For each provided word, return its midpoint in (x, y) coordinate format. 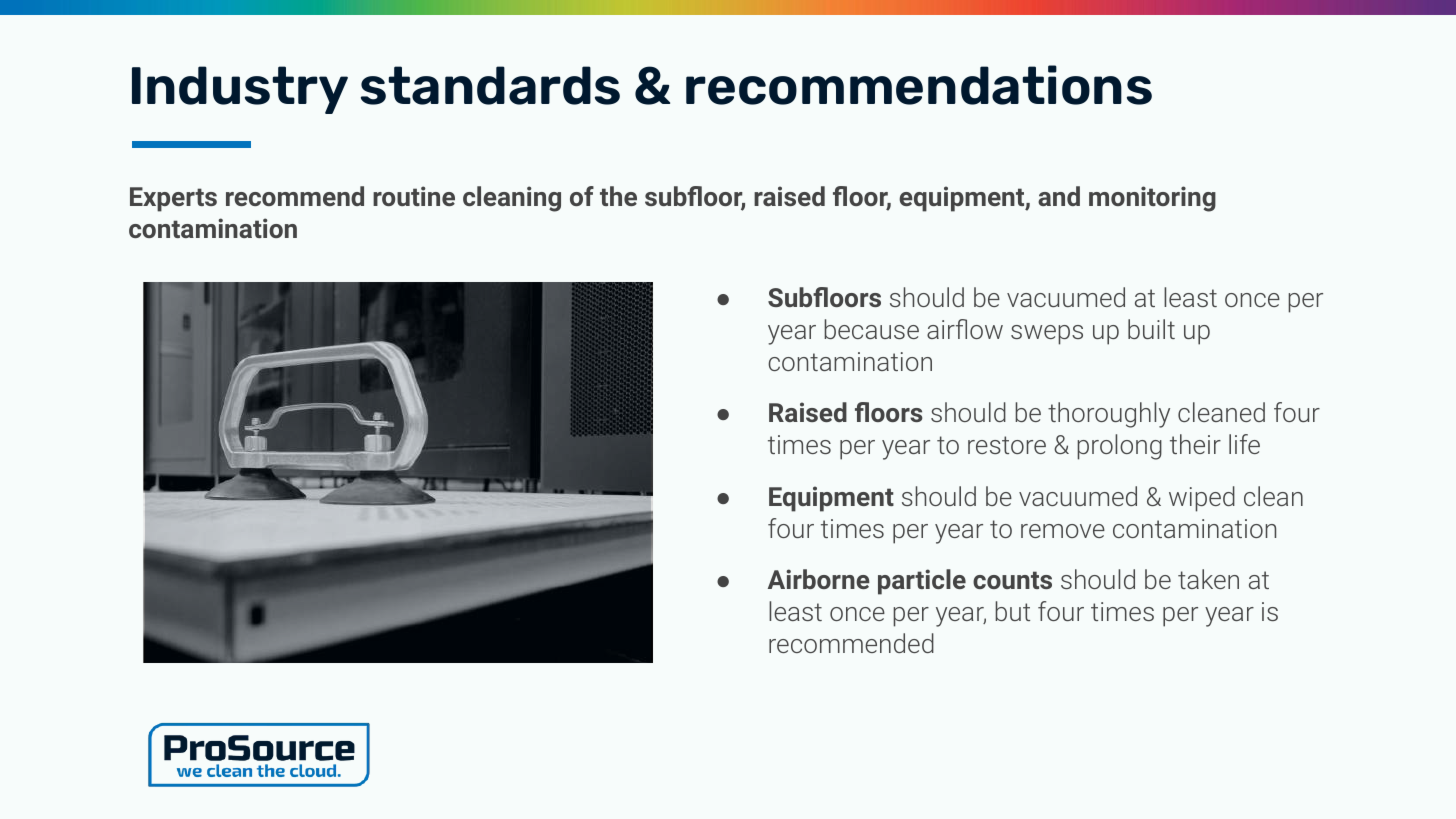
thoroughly (1109, 415)
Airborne (819, 579)
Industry (240, 90)
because (871, 329)
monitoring (1152, 199)
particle (922, 582)
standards (490, 85)
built (1151, 329)
